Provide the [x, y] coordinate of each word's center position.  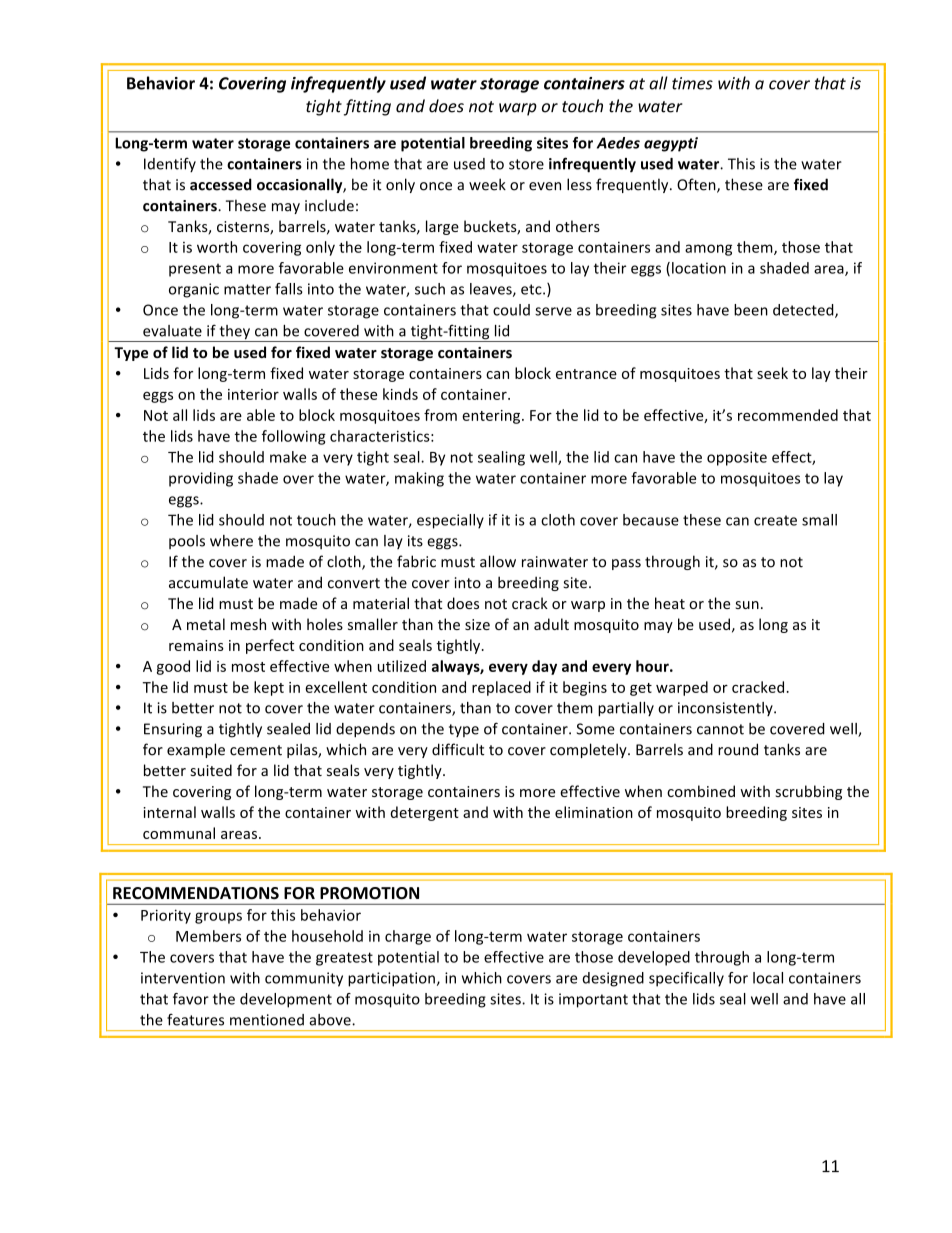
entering [492, 417]
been [751, 310]
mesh [248, 624]
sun [747, 605]
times [692, 83]
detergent [425, 813]
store [526, 164]
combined [701, 791]
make [288, 457]
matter [247, 289]
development [286, 1000]
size [477, 624]
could [511, 310]
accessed [221, 184]
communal [179, 833]
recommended [788, 415]
